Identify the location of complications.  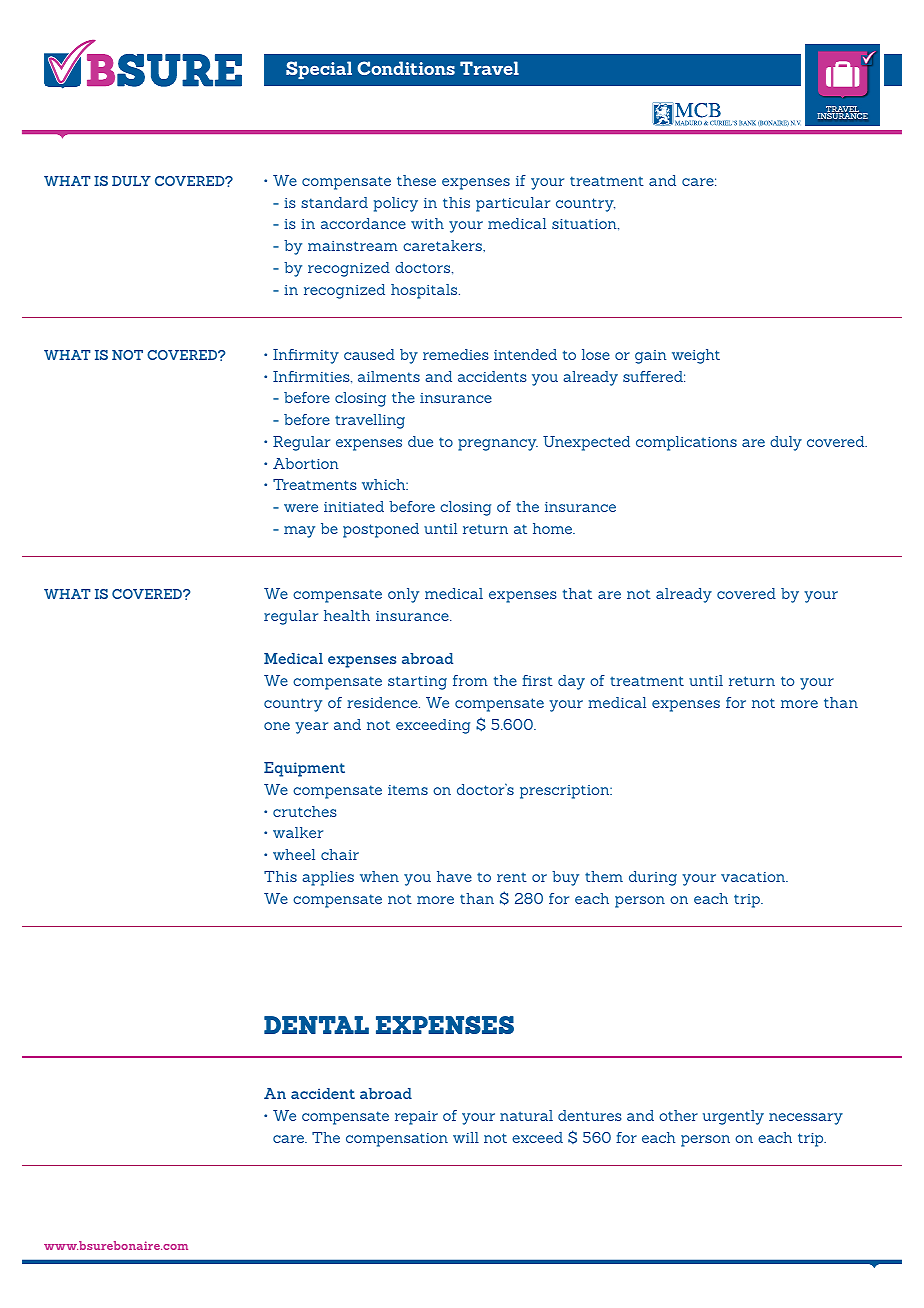
(686, 443).
